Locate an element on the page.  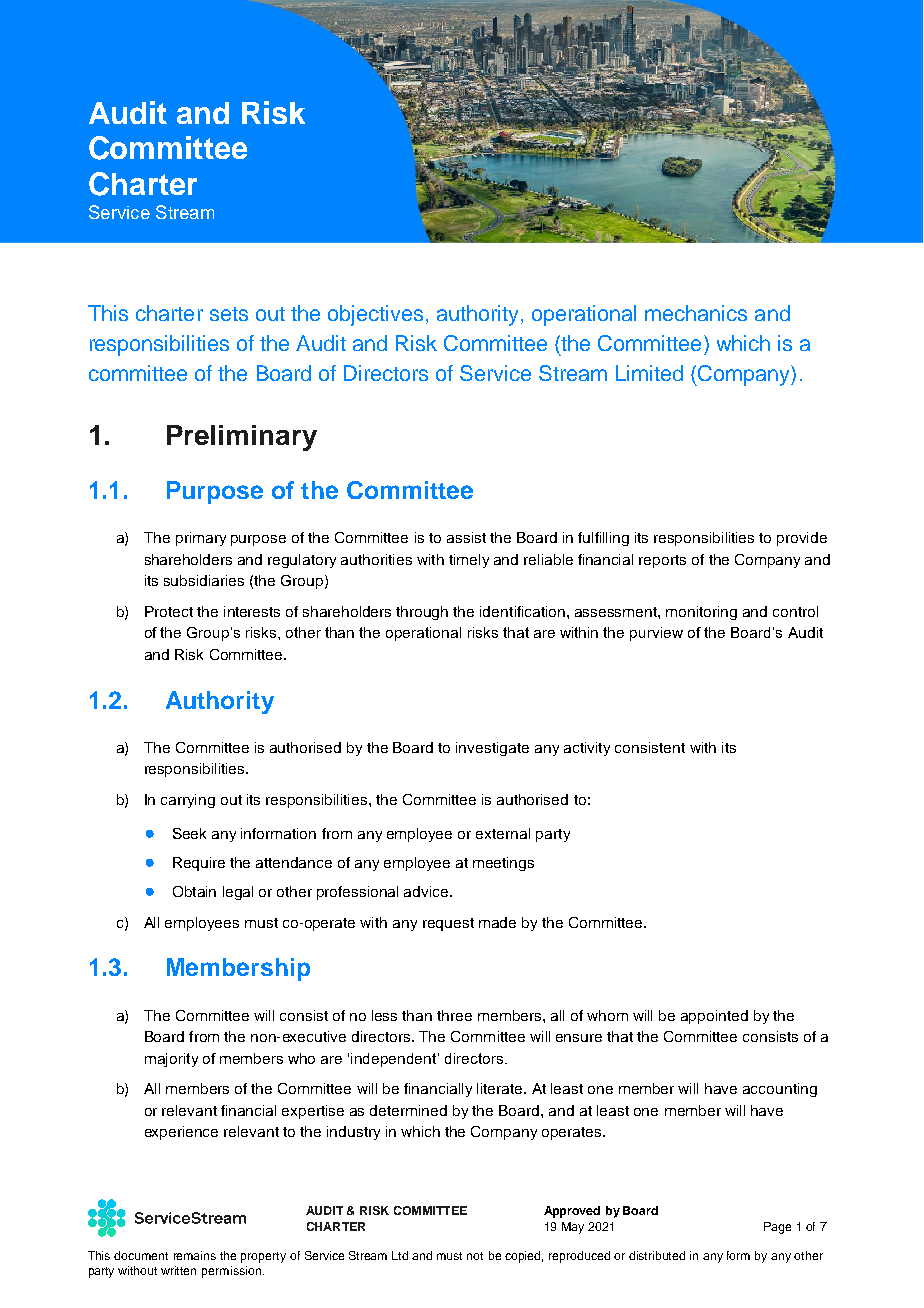
mechanics is located at coordinates (696, 313).
